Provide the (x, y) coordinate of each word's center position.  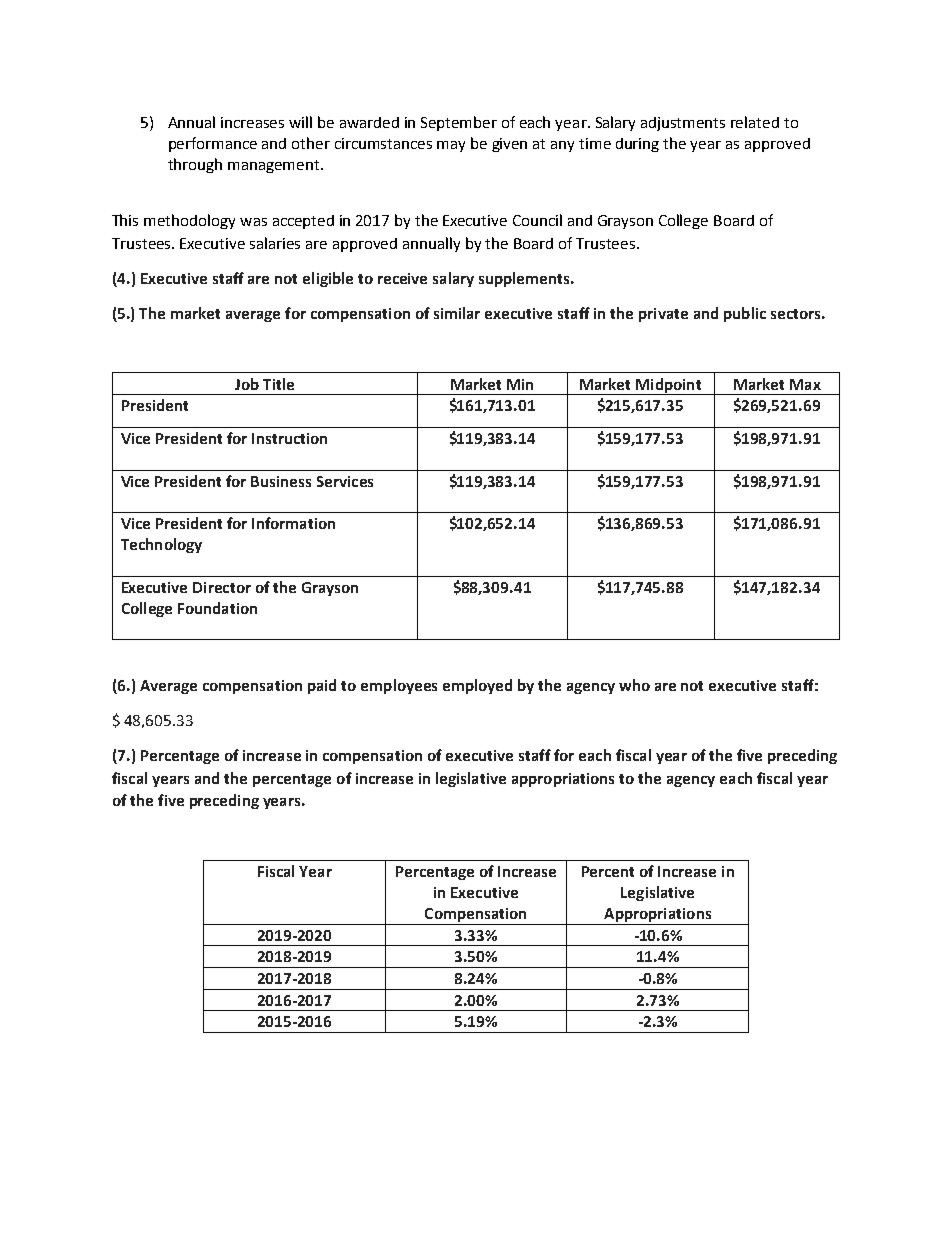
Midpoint (668, 386)
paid (322, 686)
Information (293, 523)
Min (520, 384)
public (745, 314)
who (634, 685)
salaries (275, 243)
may (451, 146)
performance (213, 144)
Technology (161, 545)
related (755, 122)
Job (247, 384)
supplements (525, 279)
